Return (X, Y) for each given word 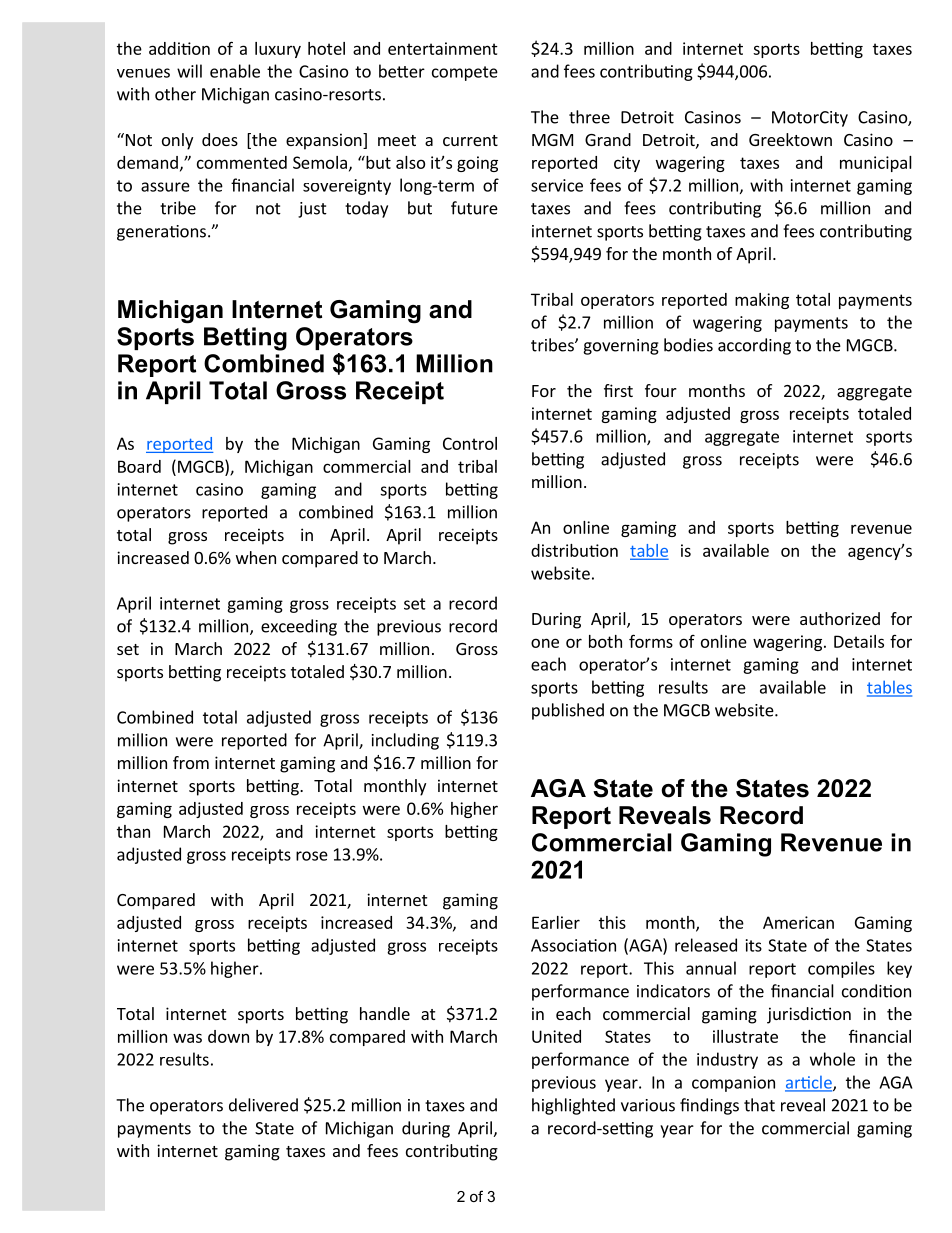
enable (235, 71)
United (556, 1036)
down (228, 1036)
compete (465, 73)
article (809, 1083)
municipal (876, 164)
